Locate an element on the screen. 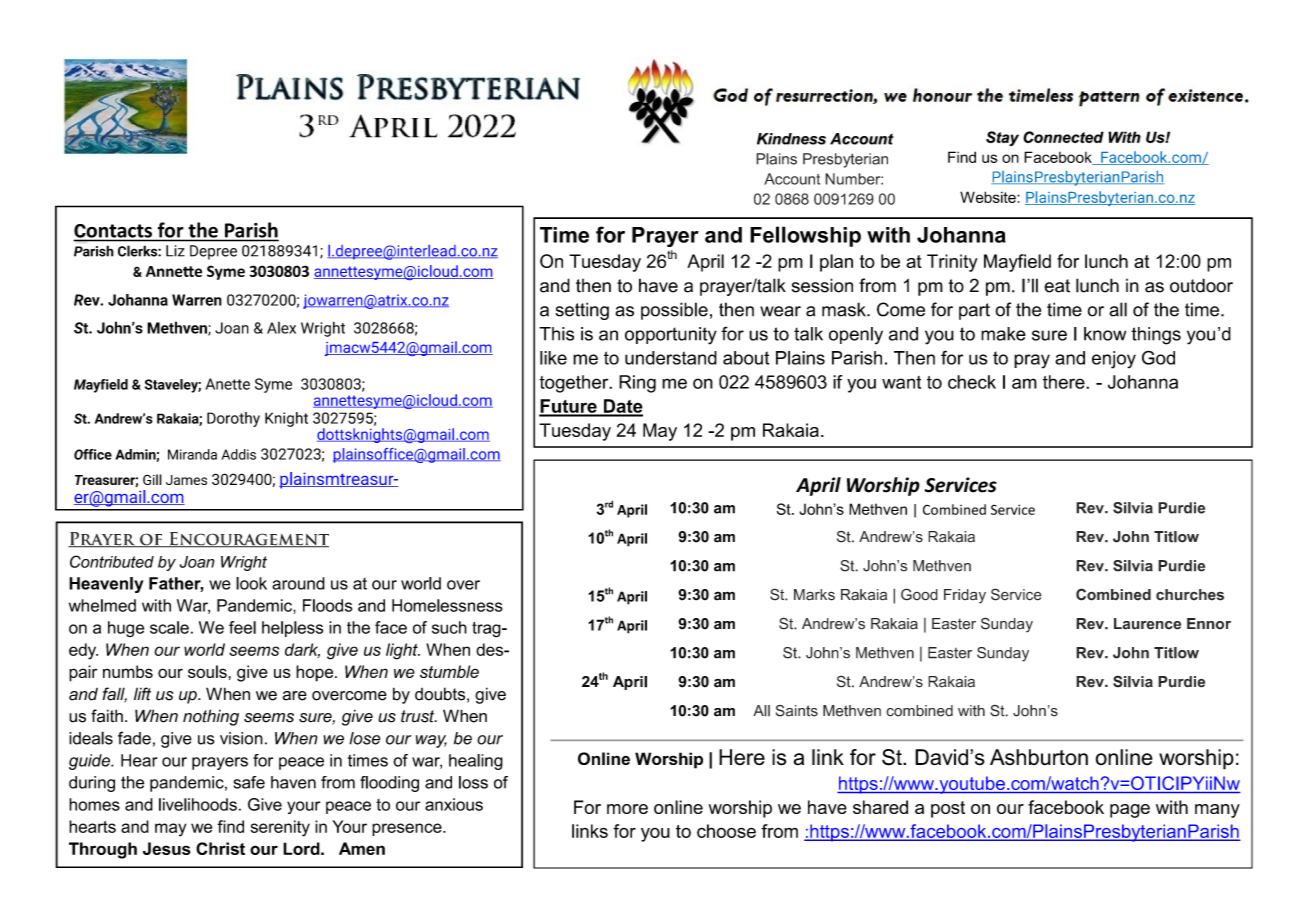  souls is located at coordinates (208, 671).
